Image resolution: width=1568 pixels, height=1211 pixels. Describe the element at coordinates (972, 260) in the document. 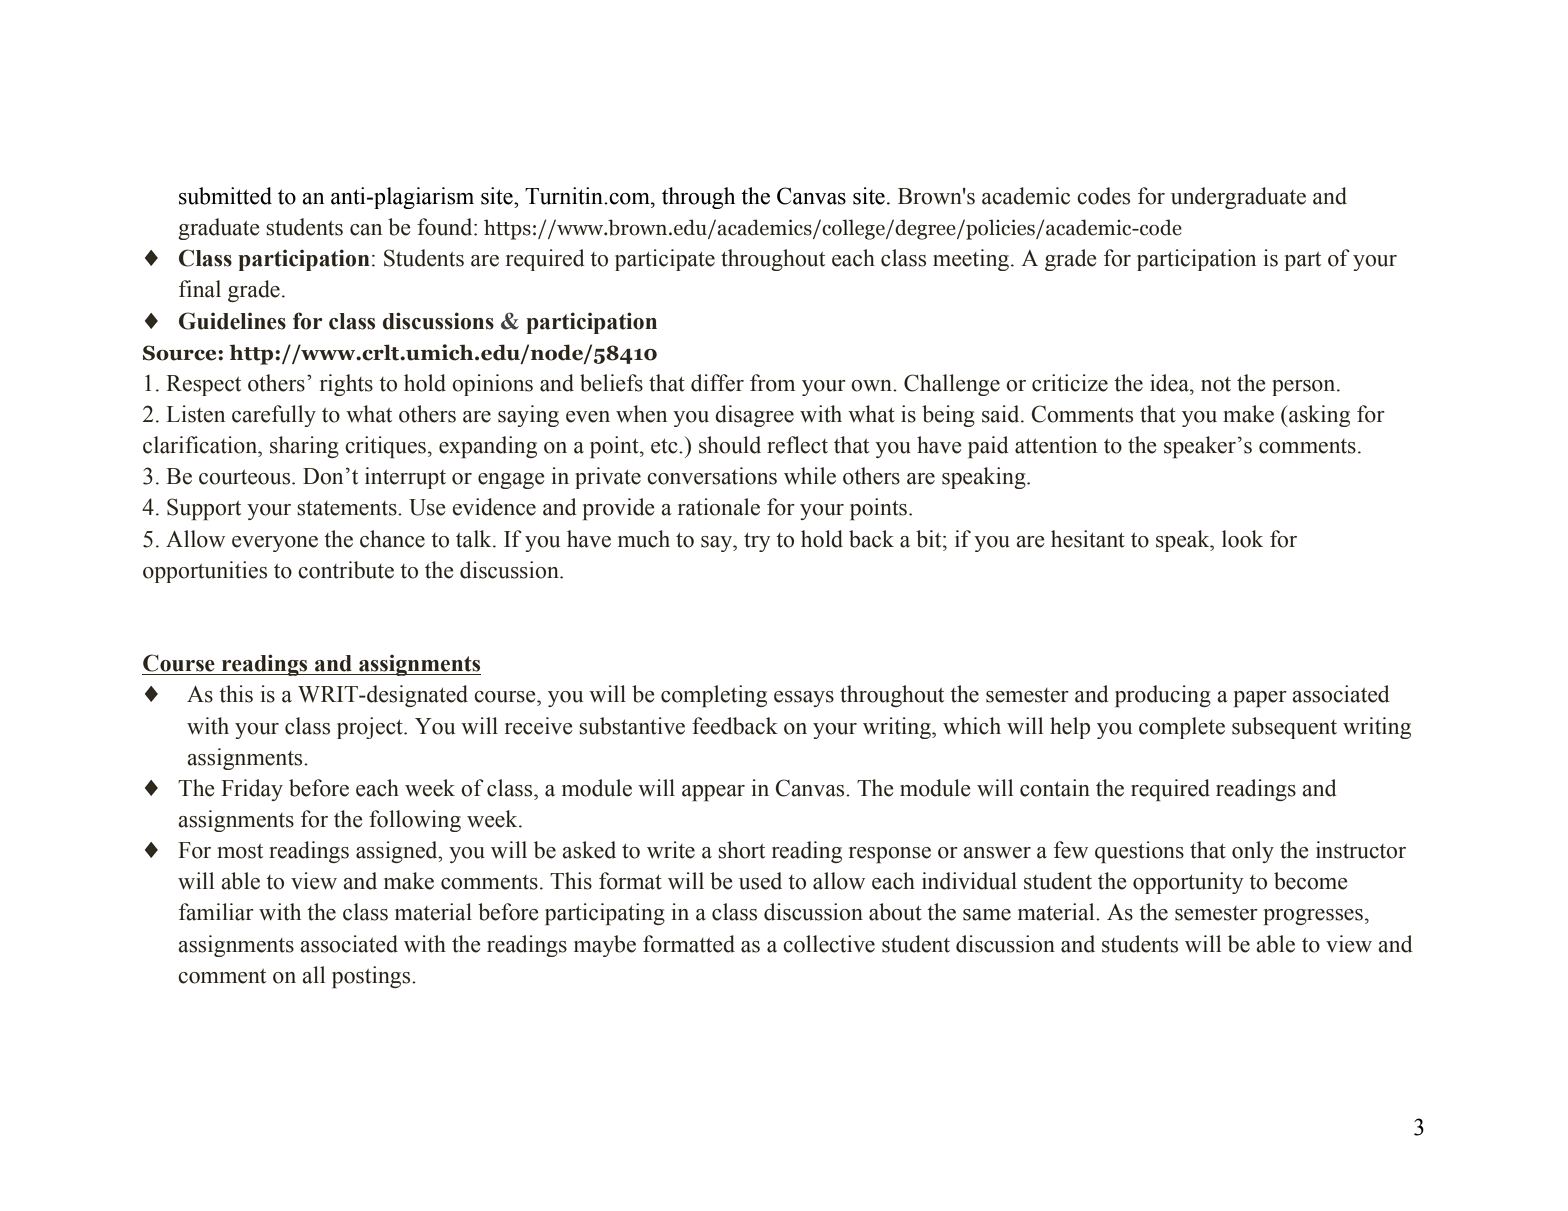

I see `meeting` at that location.
